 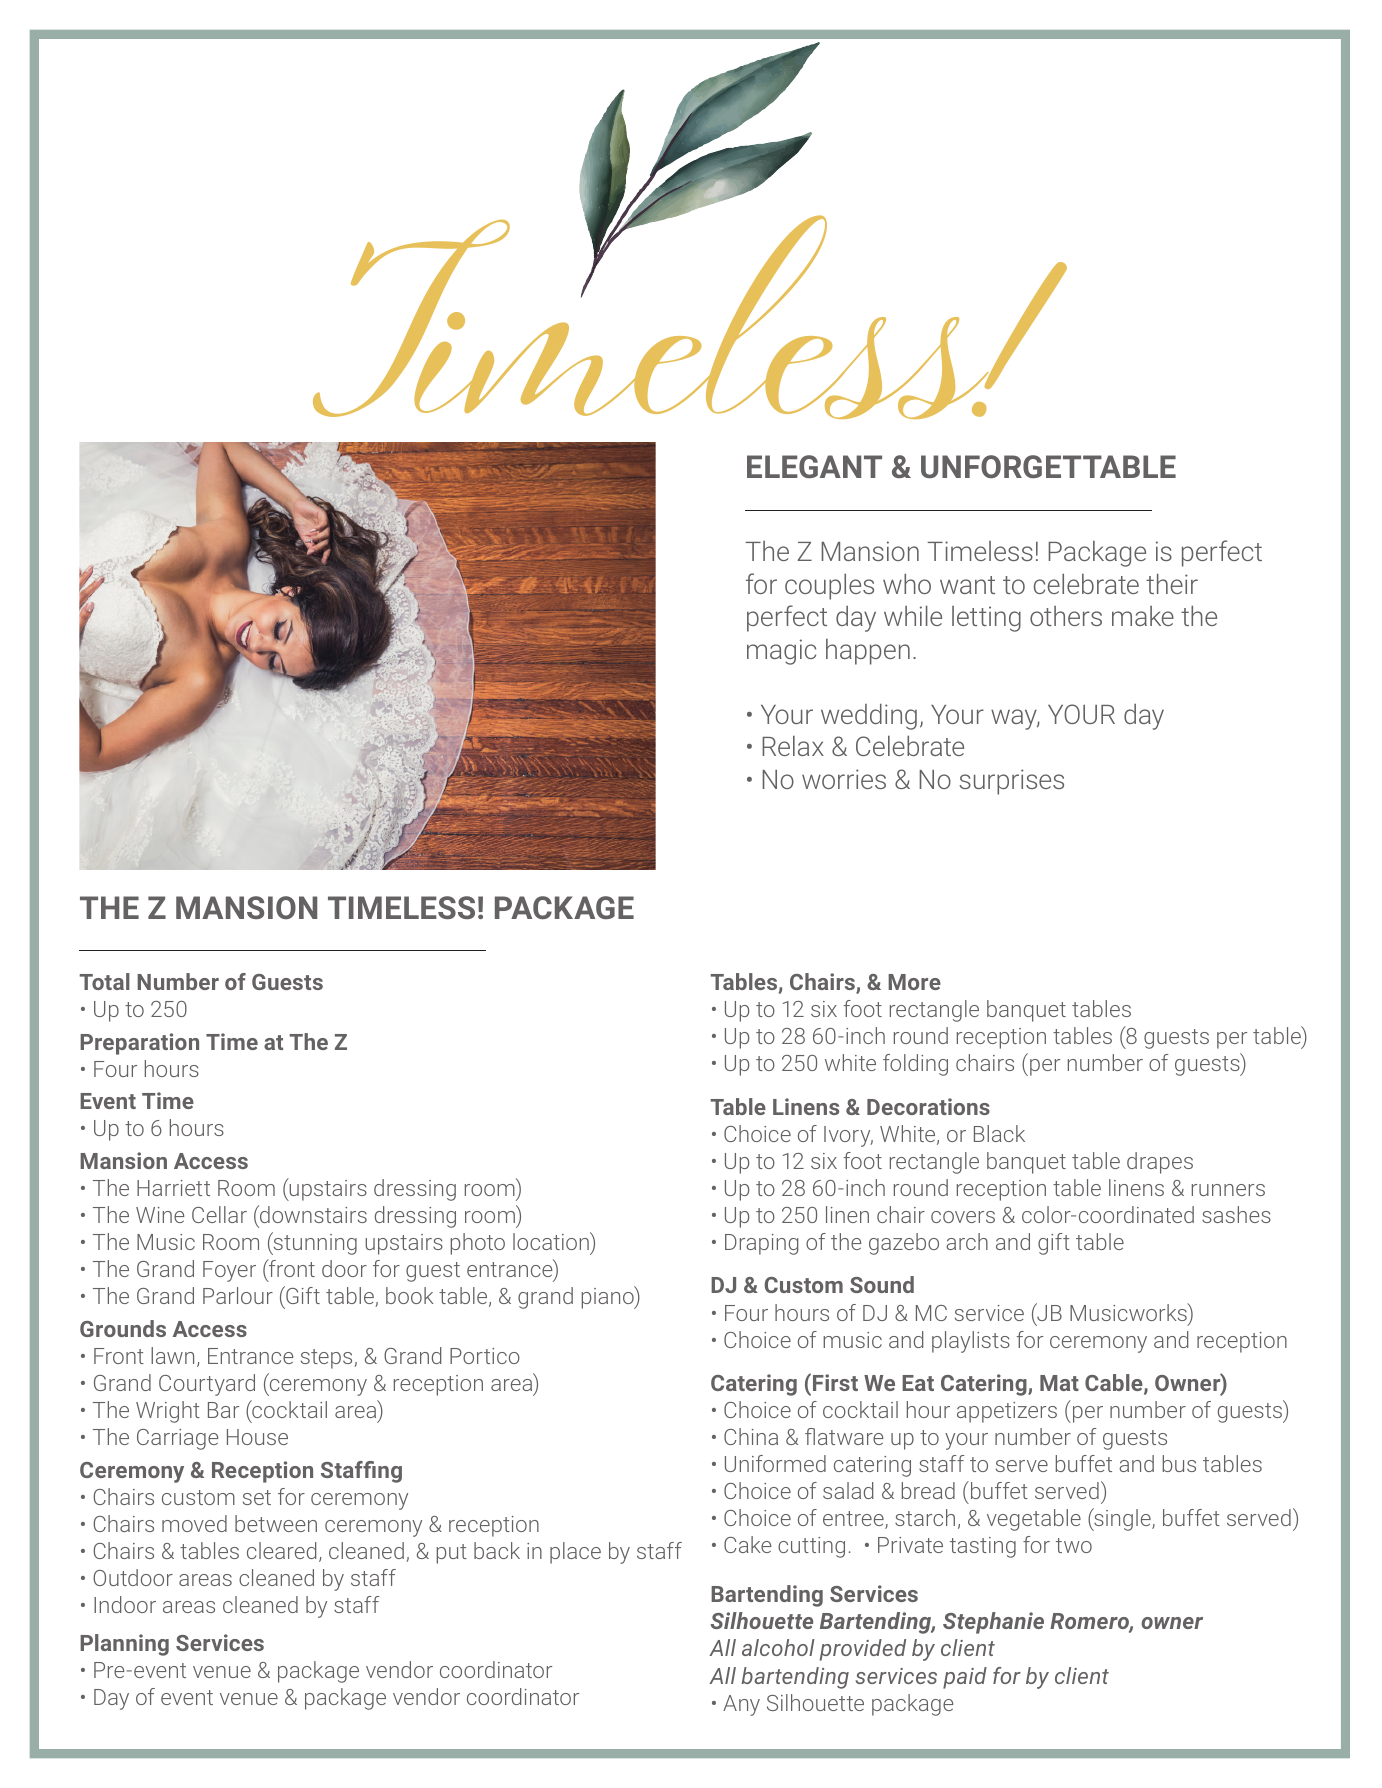 I want to click on their, so click(x=1172, y=583).
